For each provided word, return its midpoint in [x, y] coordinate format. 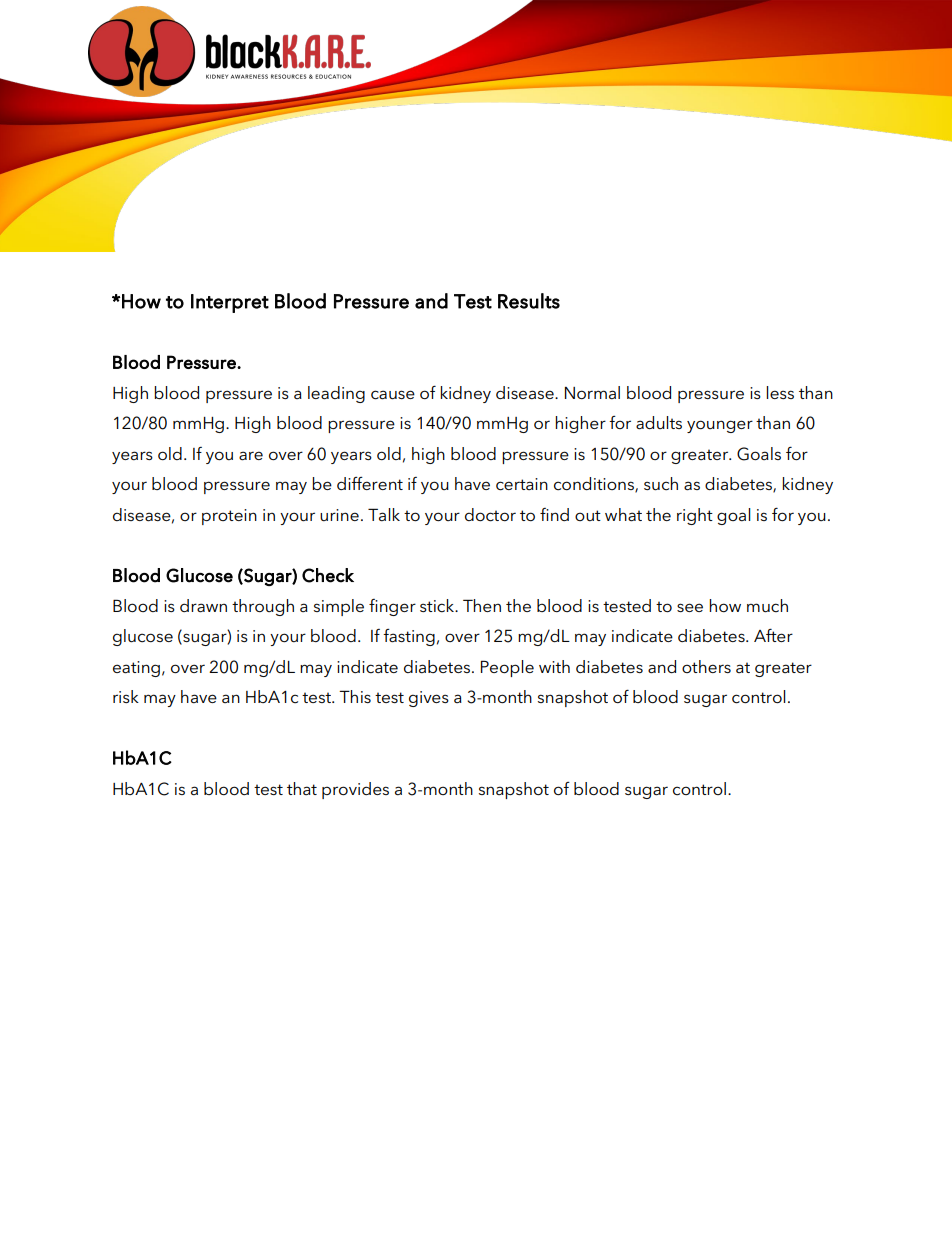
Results [529, 301]
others [706, 666]
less [780, 392]
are [251, 456]
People [507, 668]
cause [393, 395]
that [302, 788]
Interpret [230, 303]
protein [229, 517]
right [695, 516]
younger [720, 426]
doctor [490, 515]
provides [355, 790]
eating [136, 669]
